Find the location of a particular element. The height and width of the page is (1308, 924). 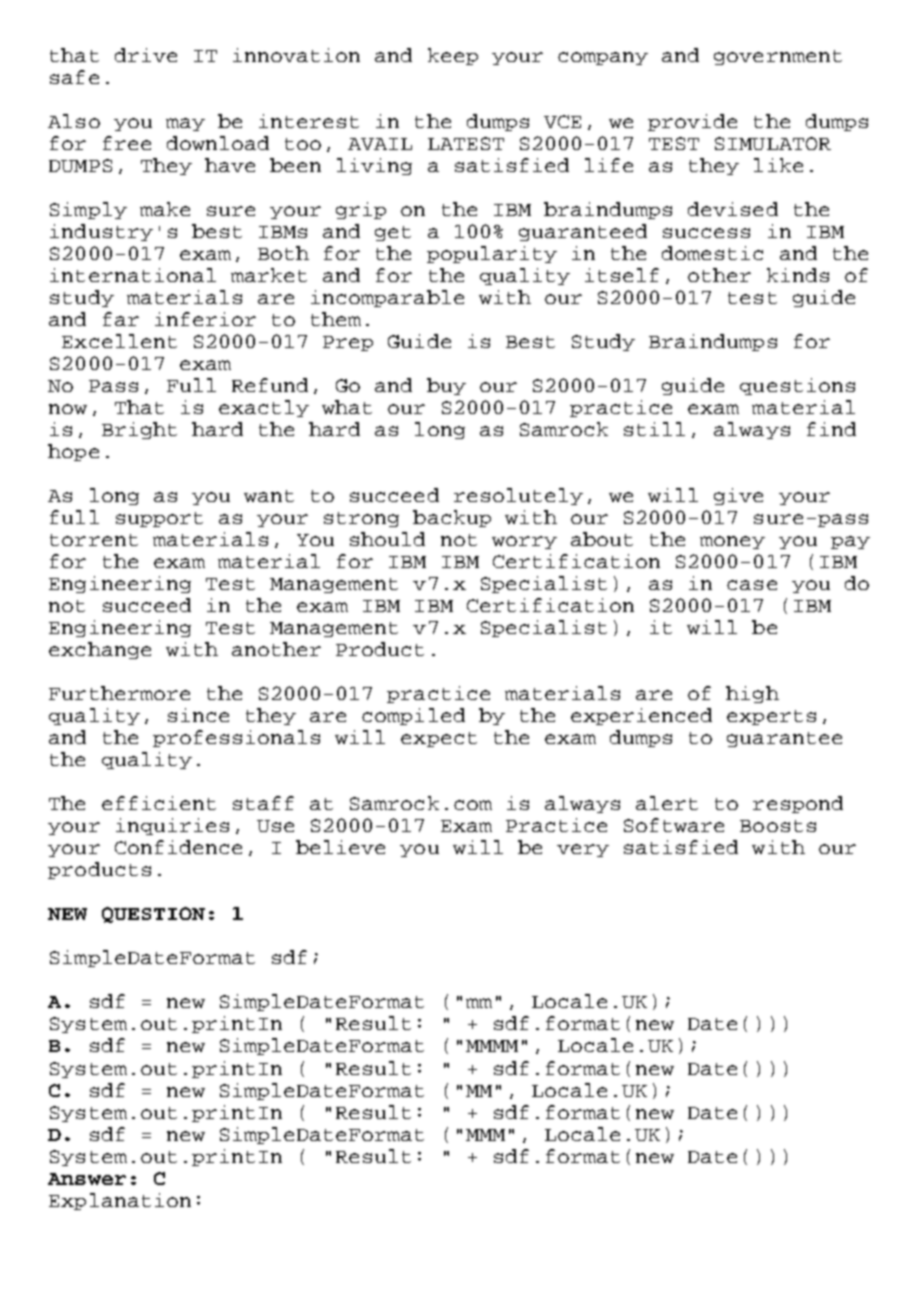

give is located at coordinates (738, 496).
